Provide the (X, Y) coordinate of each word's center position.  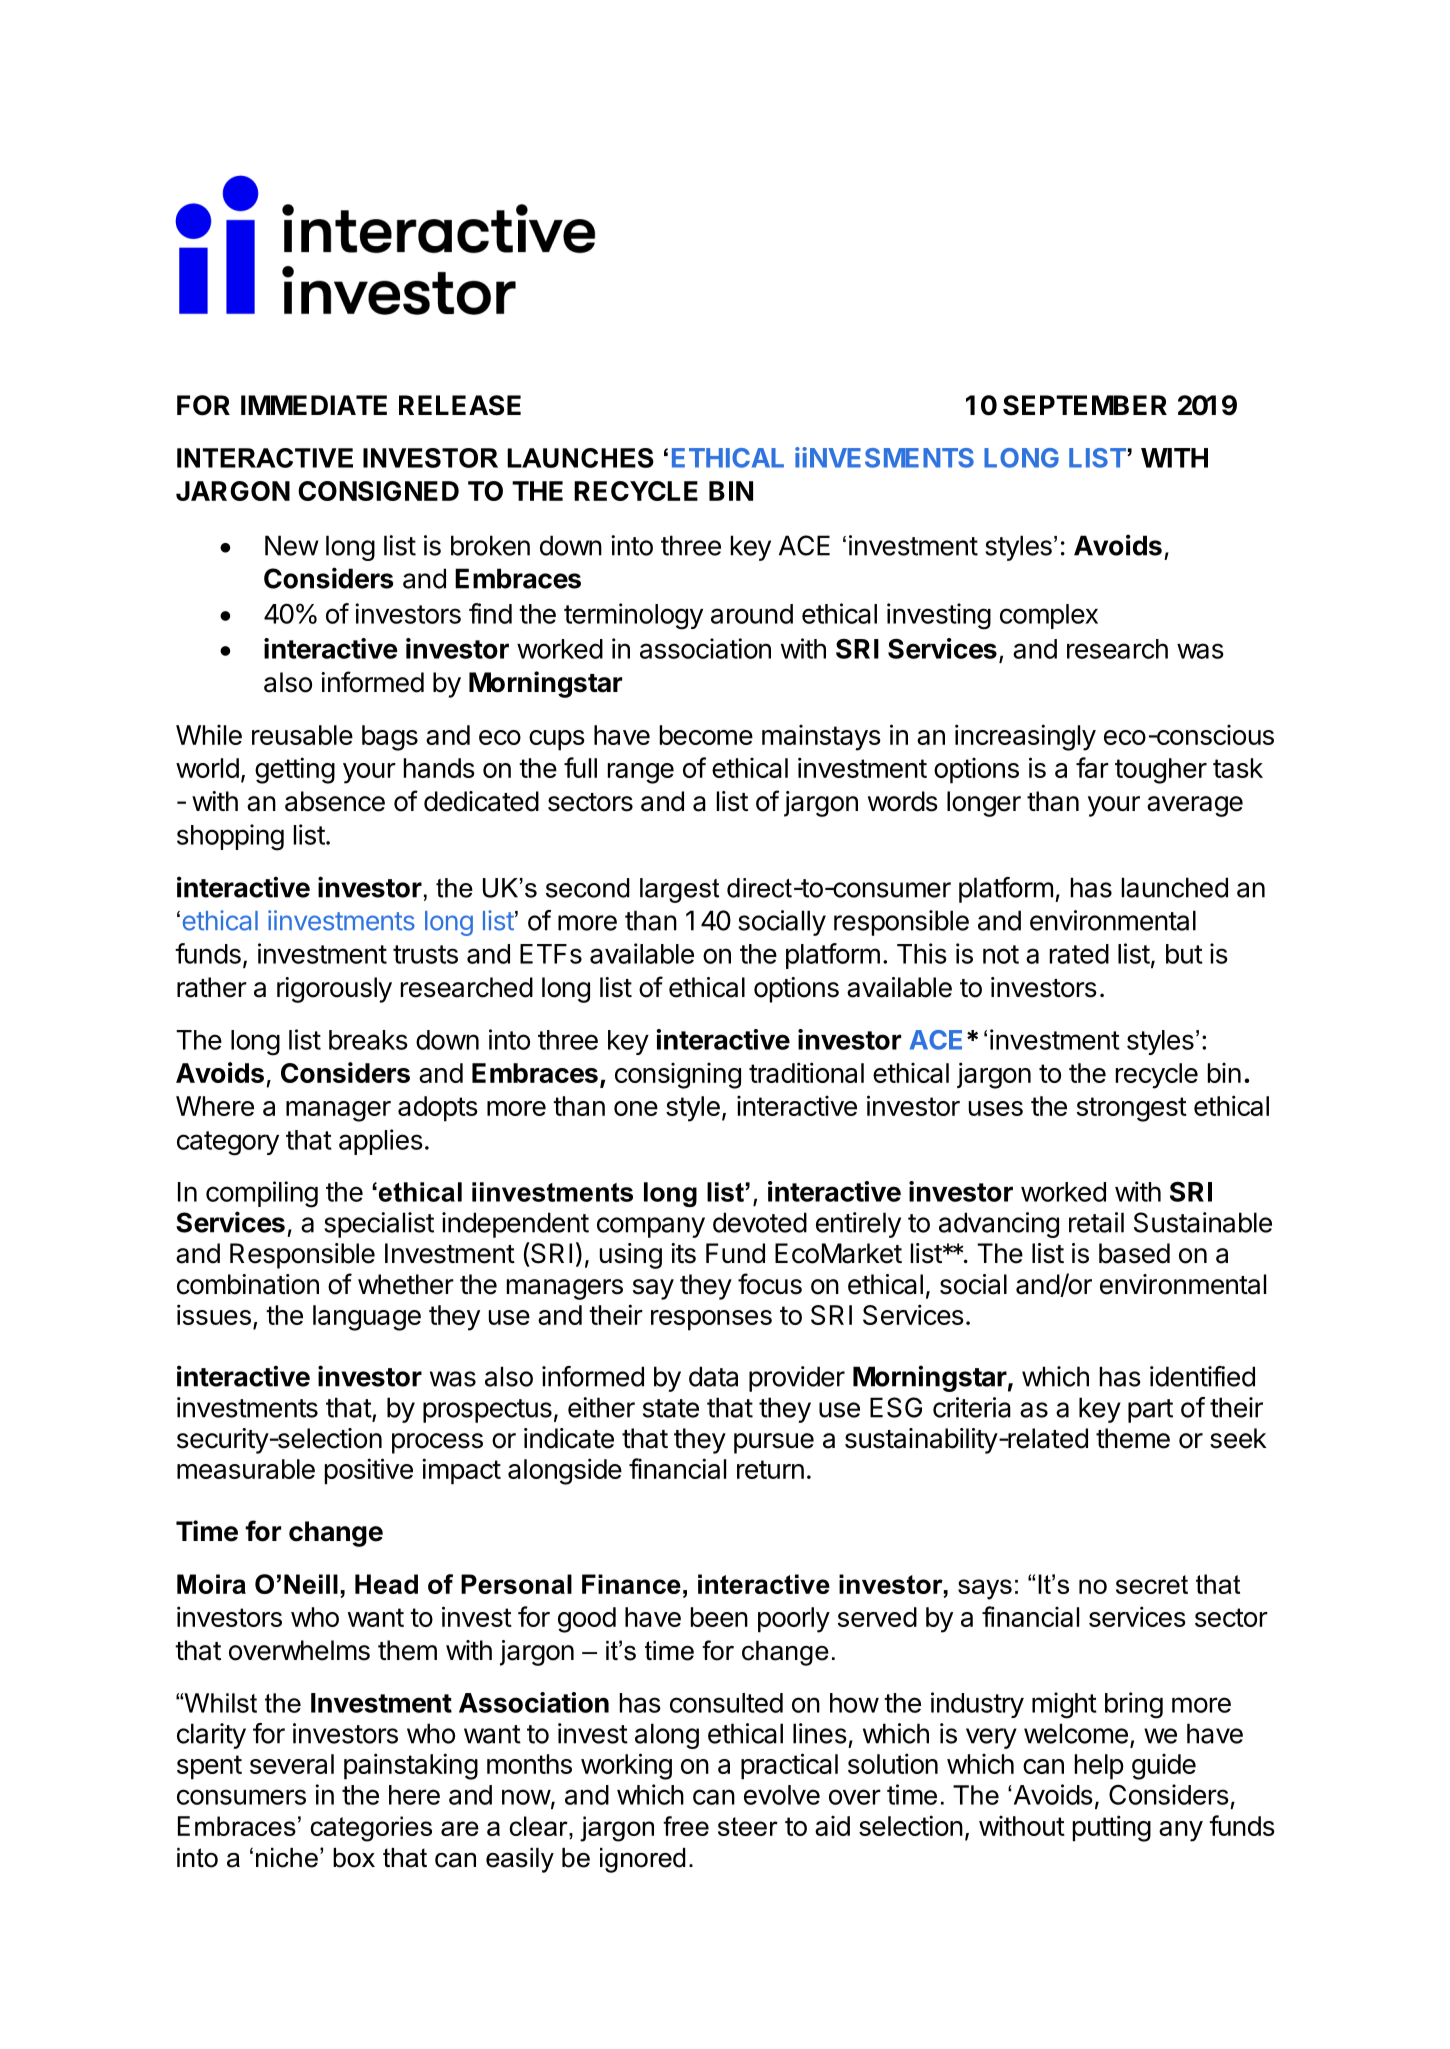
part (1150, 1411)
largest (679, 890)
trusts (425, 954)
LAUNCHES (580, 458)
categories (371, 1829)
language (367, 1318)
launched (1175, 887)
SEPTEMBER (1085, 405)
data (713, 1376)
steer (748, 1826)
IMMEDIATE (314, 405)
